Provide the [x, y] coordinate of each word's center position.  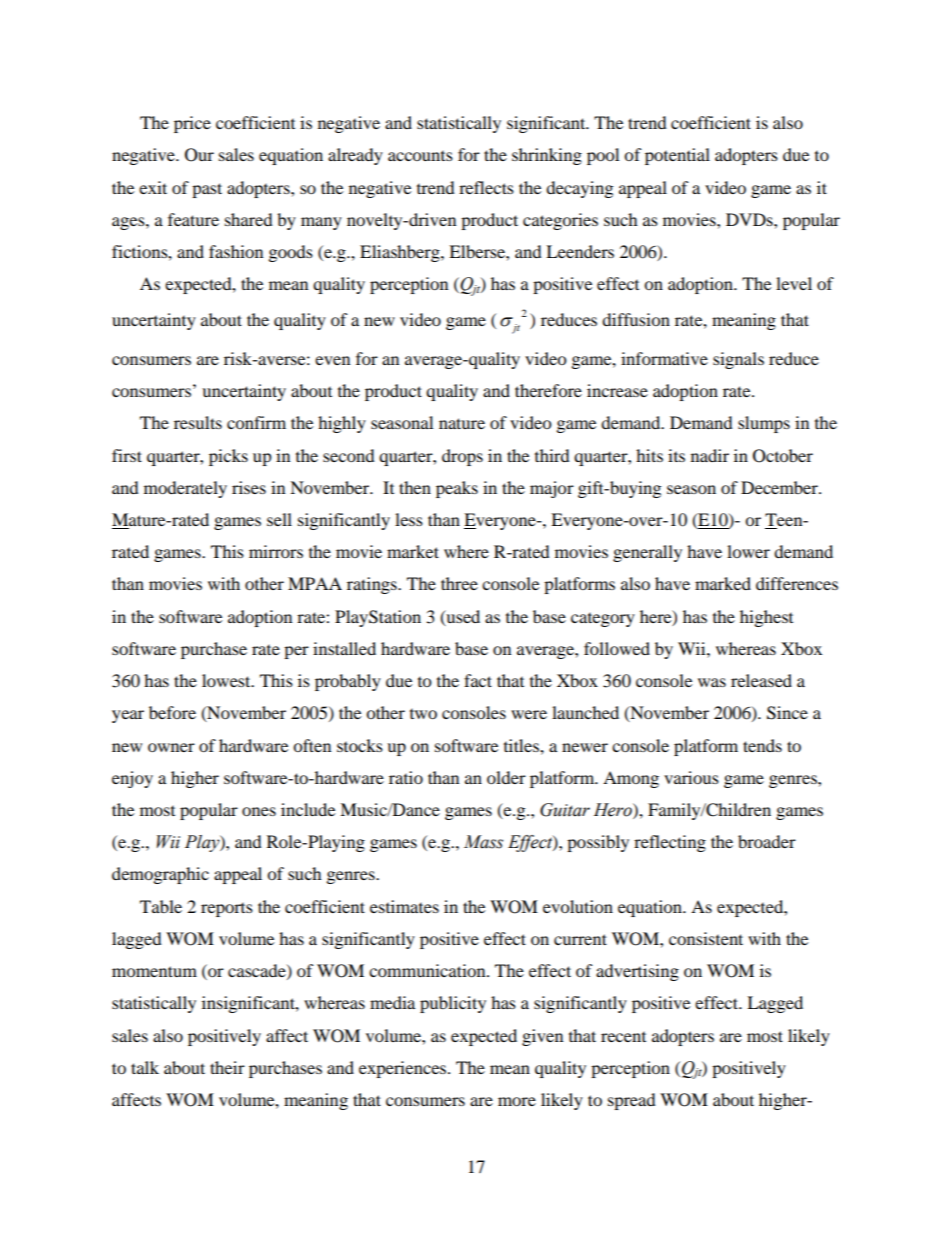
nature [462, 423]
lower [748, 551]
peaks [457, 489]
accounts [420, 155]
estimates [404, 906]
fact [478, 680]
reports [227, 909]
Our [199, 155]
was [712, 682]
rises [249, 487]
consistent [706, 938]
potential [677, 156]
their [227, 1067]
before [172, 712]
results [198, 422]
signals [738, 360]
